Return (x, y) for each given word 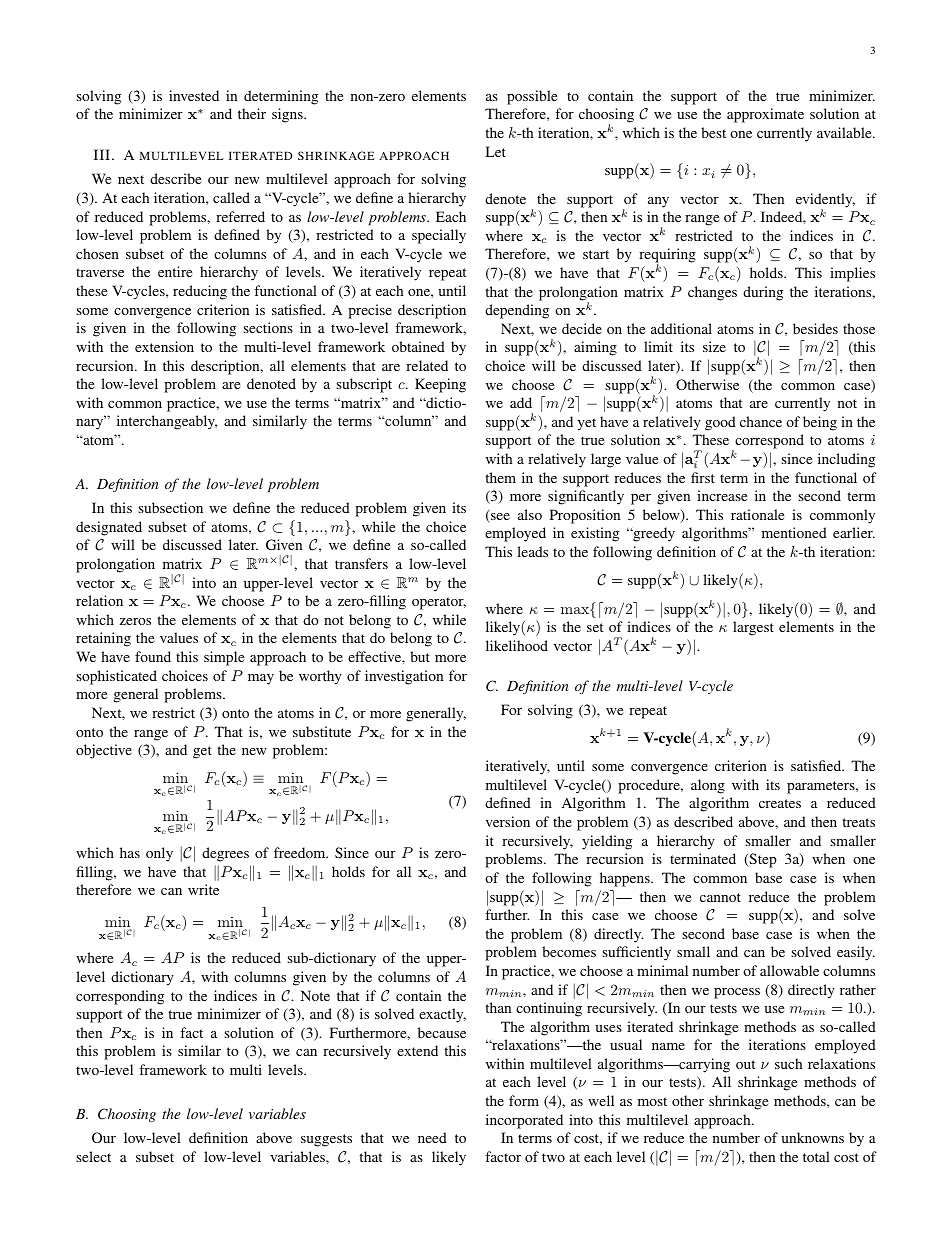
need (432, 1137)
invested (194, 95)
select (93, 1156)
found (153, 656)
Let (496, 151)
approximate (765, 115)
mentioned (794, 532)
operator (439, 603)
